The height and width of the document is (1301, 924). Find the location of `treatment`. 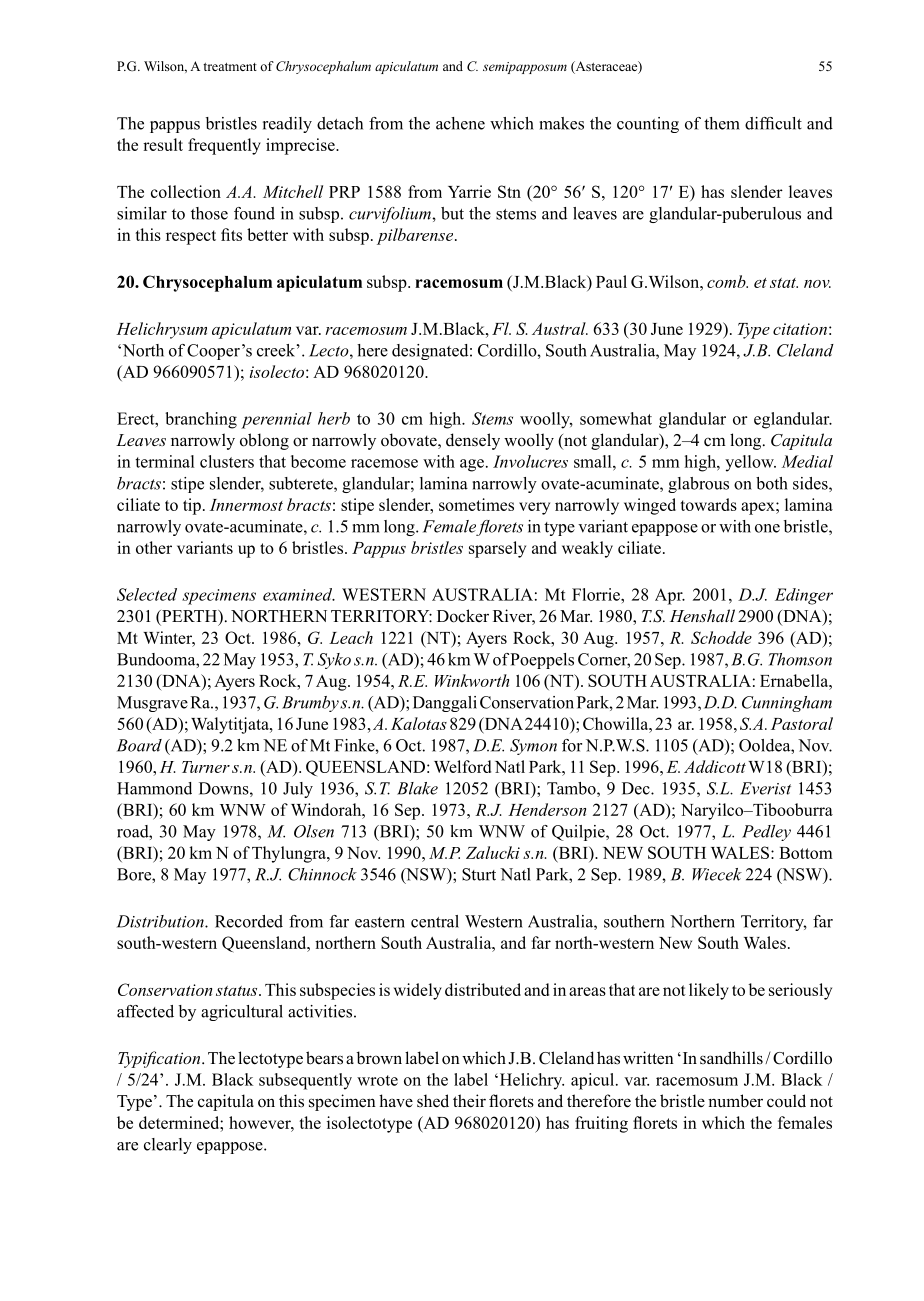

treatment is located at coordinates (230, 67).
